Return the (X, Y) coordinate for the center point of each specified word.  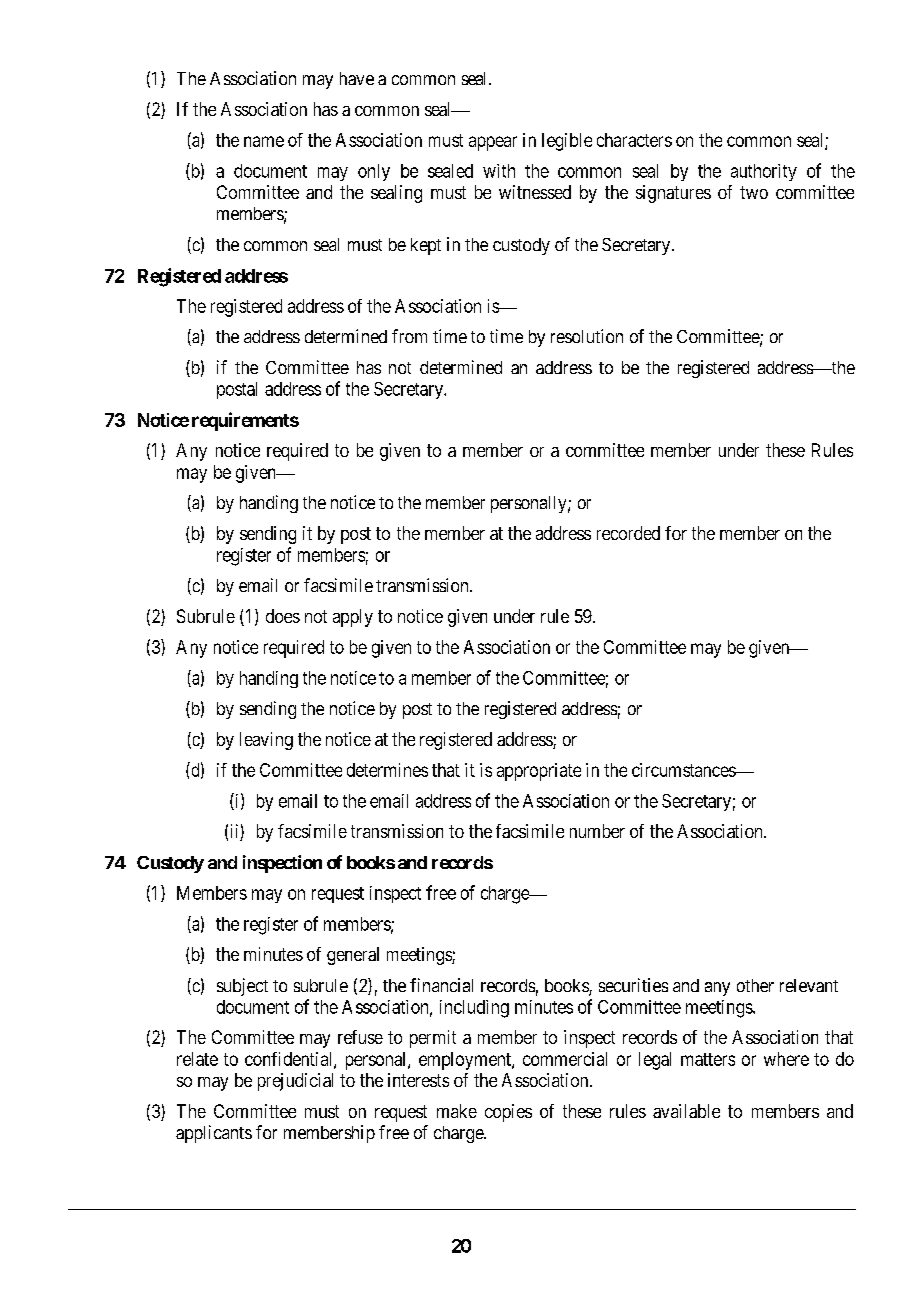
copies (508, 1113)
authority (764, 172)
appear (493, 143)
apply (353, 618)
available (686, 1111)
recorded (628, 533)
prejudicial (295, 1082)
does (283, 616)
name (264, 141)
